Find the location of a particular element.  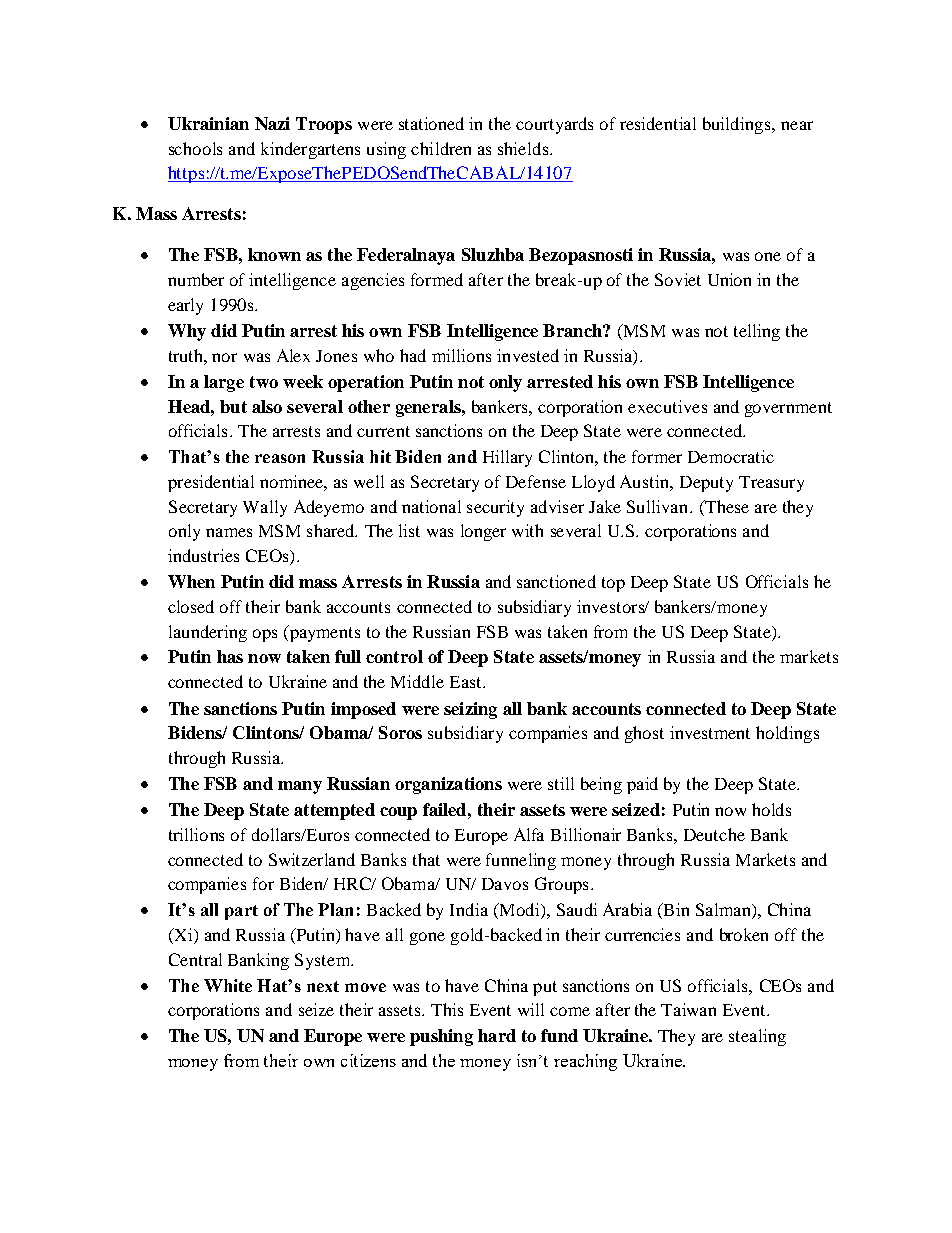

buildings is located at coordinates (738, 125).
